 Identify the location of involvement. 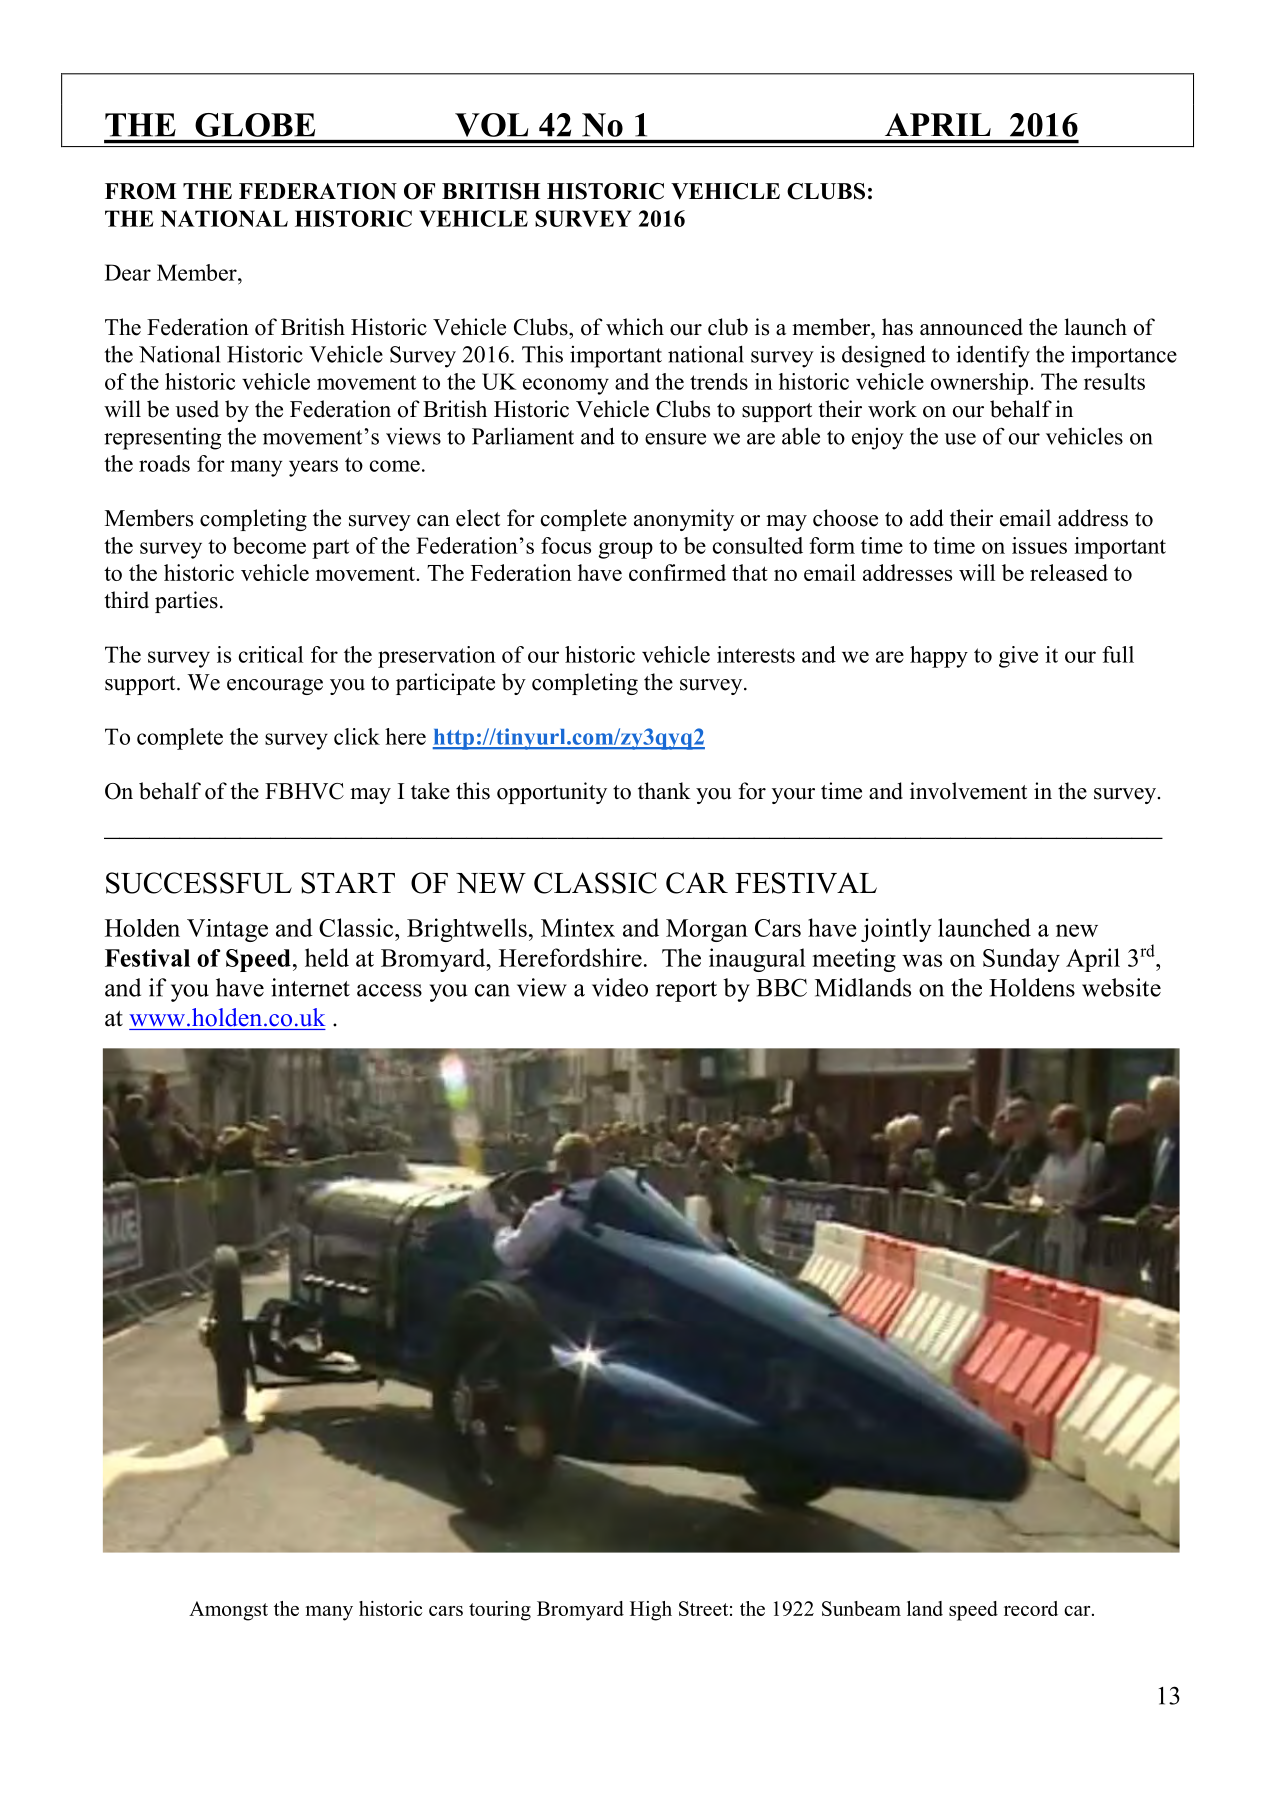
(968, 791).
